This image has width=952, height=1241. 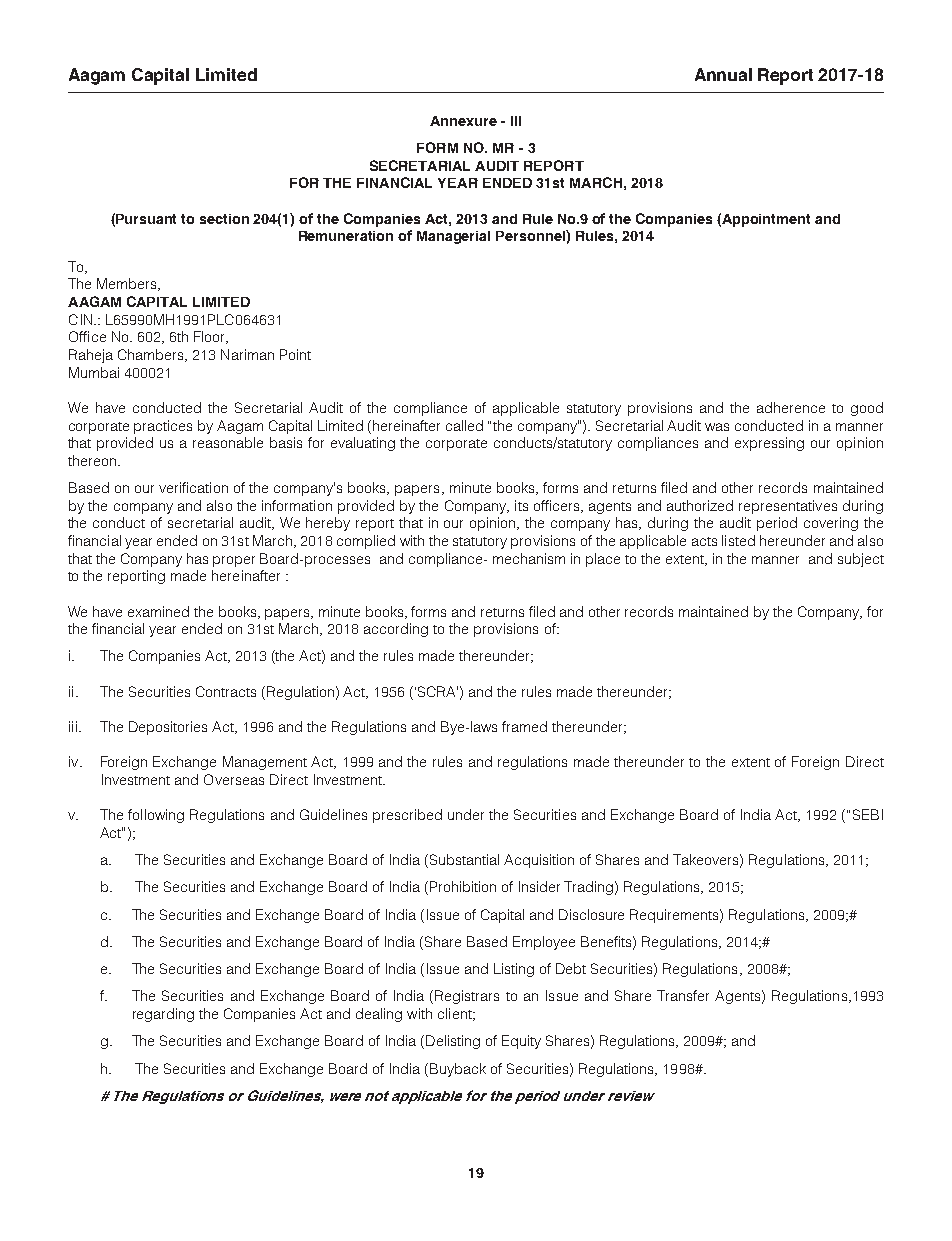 What do you see at coordinates (163, 1015) in the image?
I see `regarding` at bounding box center [163, 1015].
